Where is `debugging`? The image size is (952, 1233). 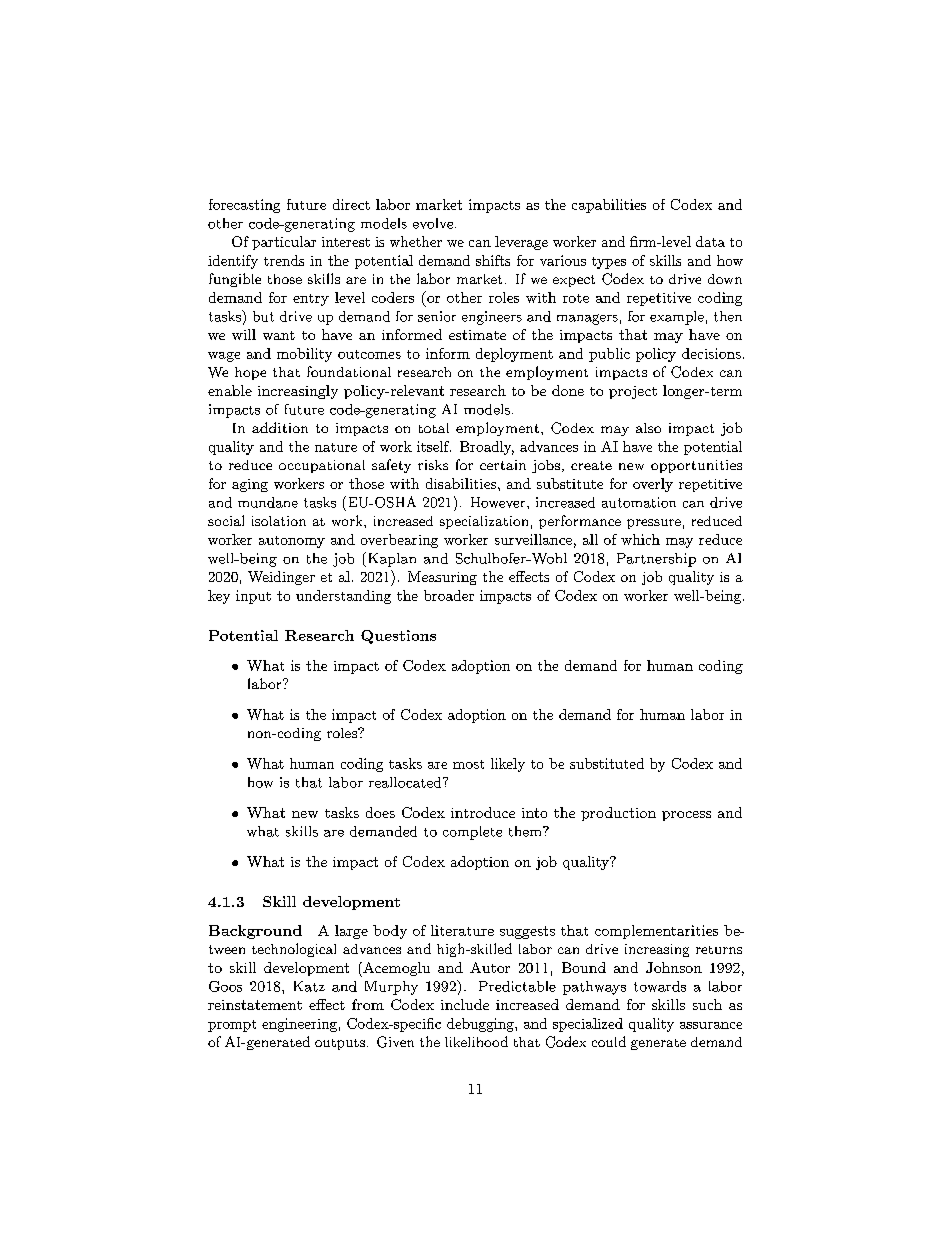 debugging is located at coordinates (481, 1025).
